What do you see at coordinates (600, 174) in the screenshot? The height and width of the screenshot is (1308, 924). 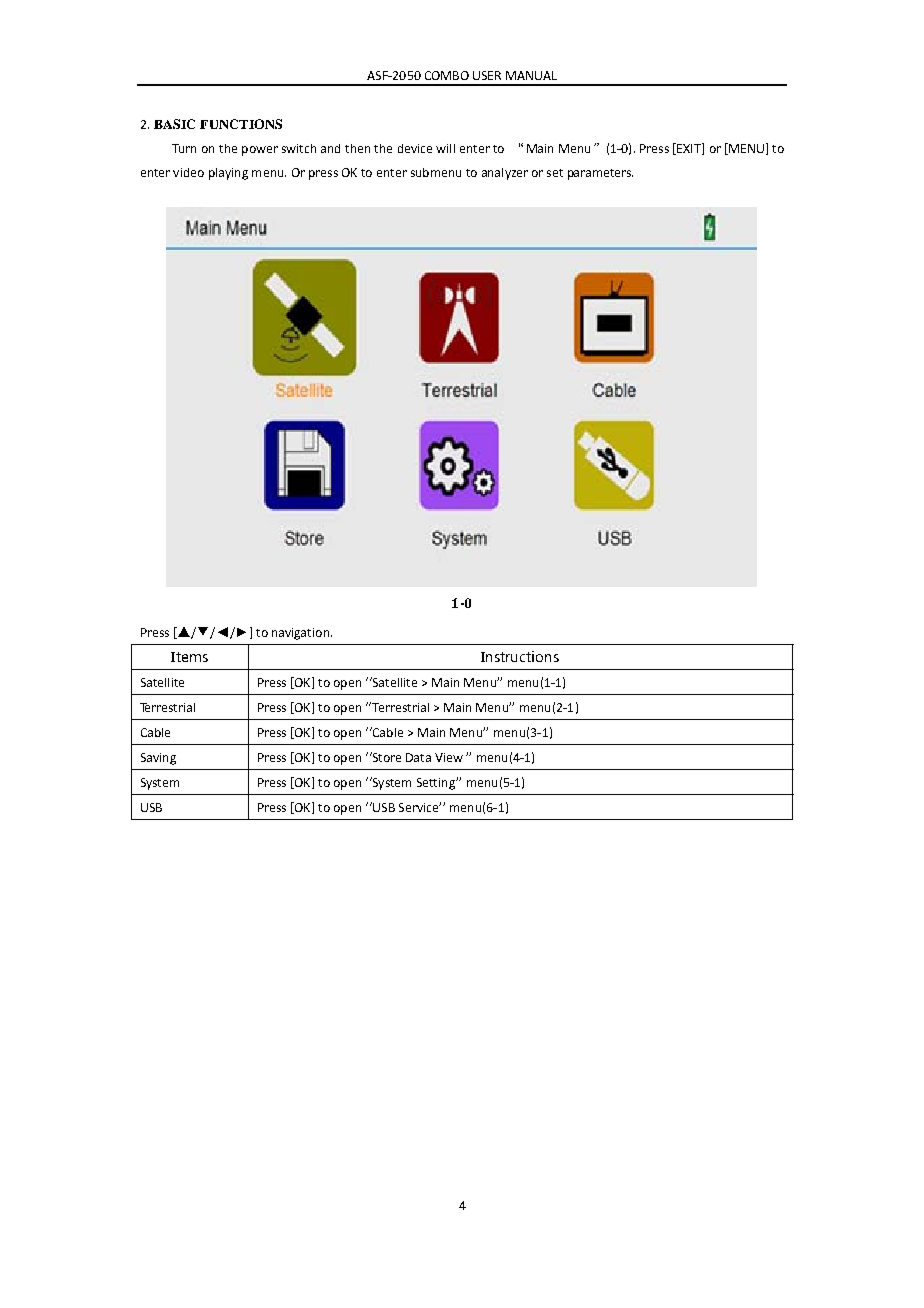 I see `parameters` at bounding box center [600, 174].
